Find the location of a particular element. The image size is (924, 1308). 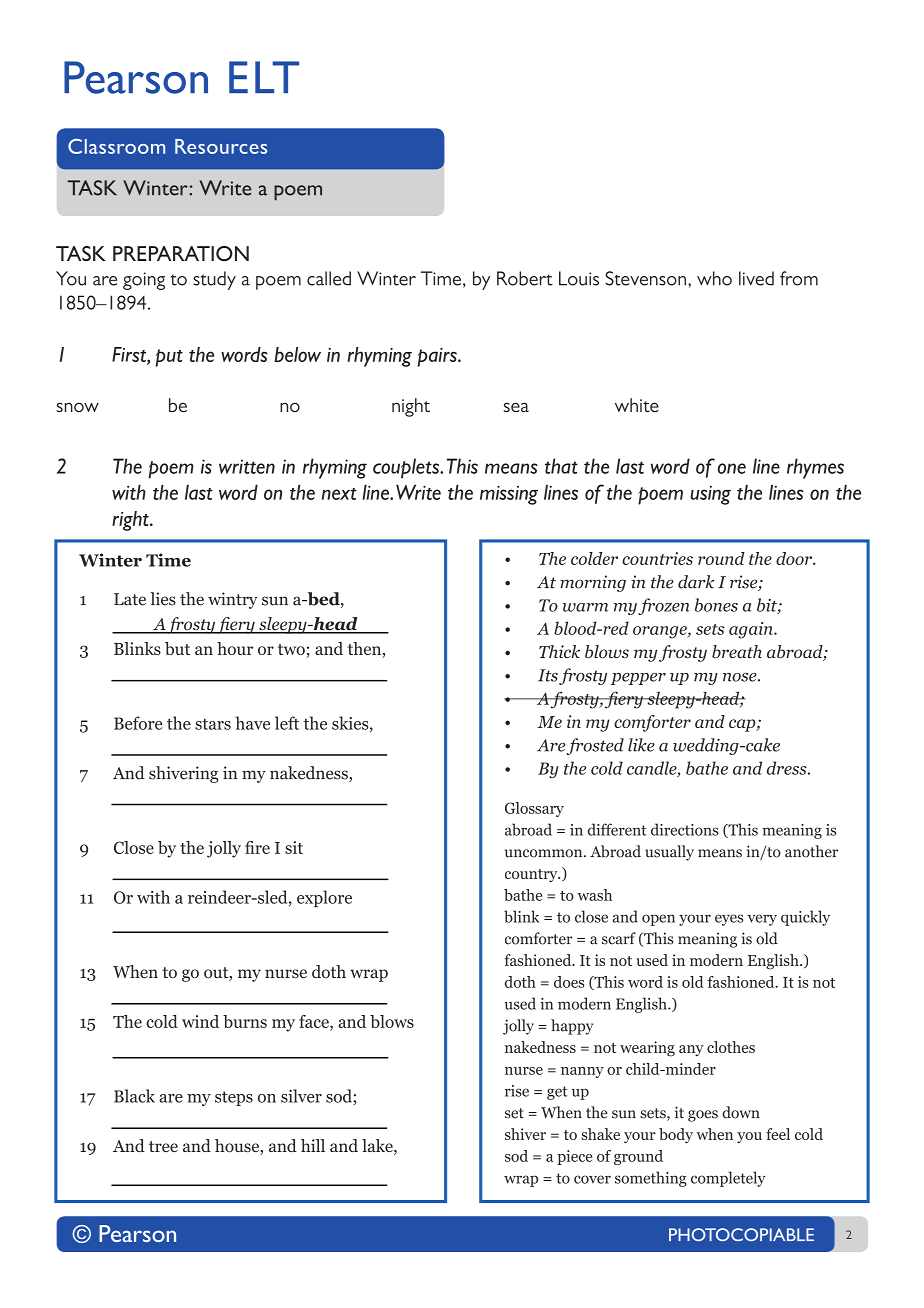

eyes is located at coordinates (729, 920).
